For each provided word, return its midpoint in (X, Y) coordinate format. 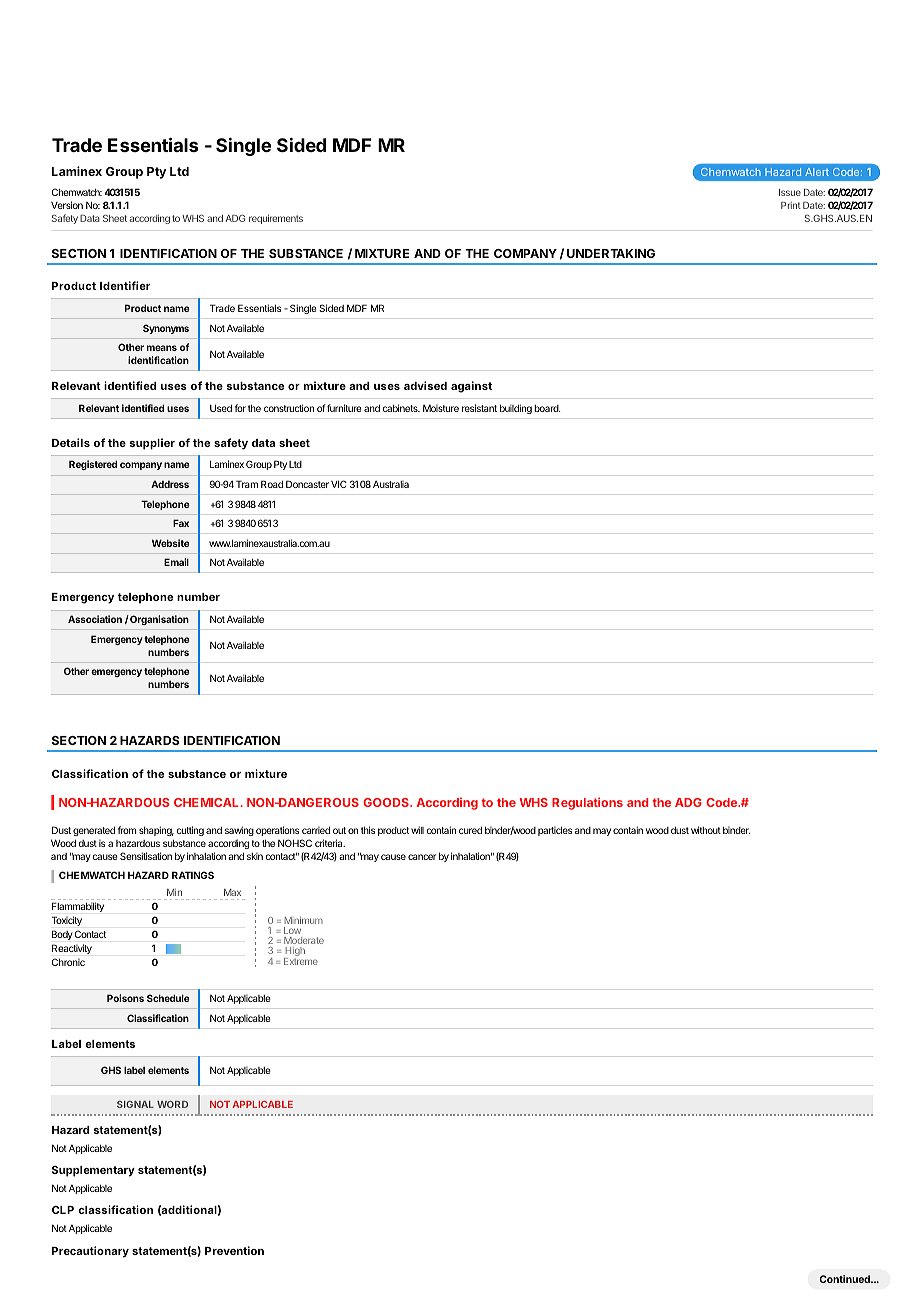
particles (555, 831)
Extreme (301, 961)
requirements (276, 219)
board (547, 408)
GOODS (387, 802)
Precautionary (90, 1252)
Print (791, 205)
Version (67, 205)
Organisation (158, 620)
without (706, 830)
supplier (152, 444)
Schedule (168, 998)
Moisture (441, 408)
